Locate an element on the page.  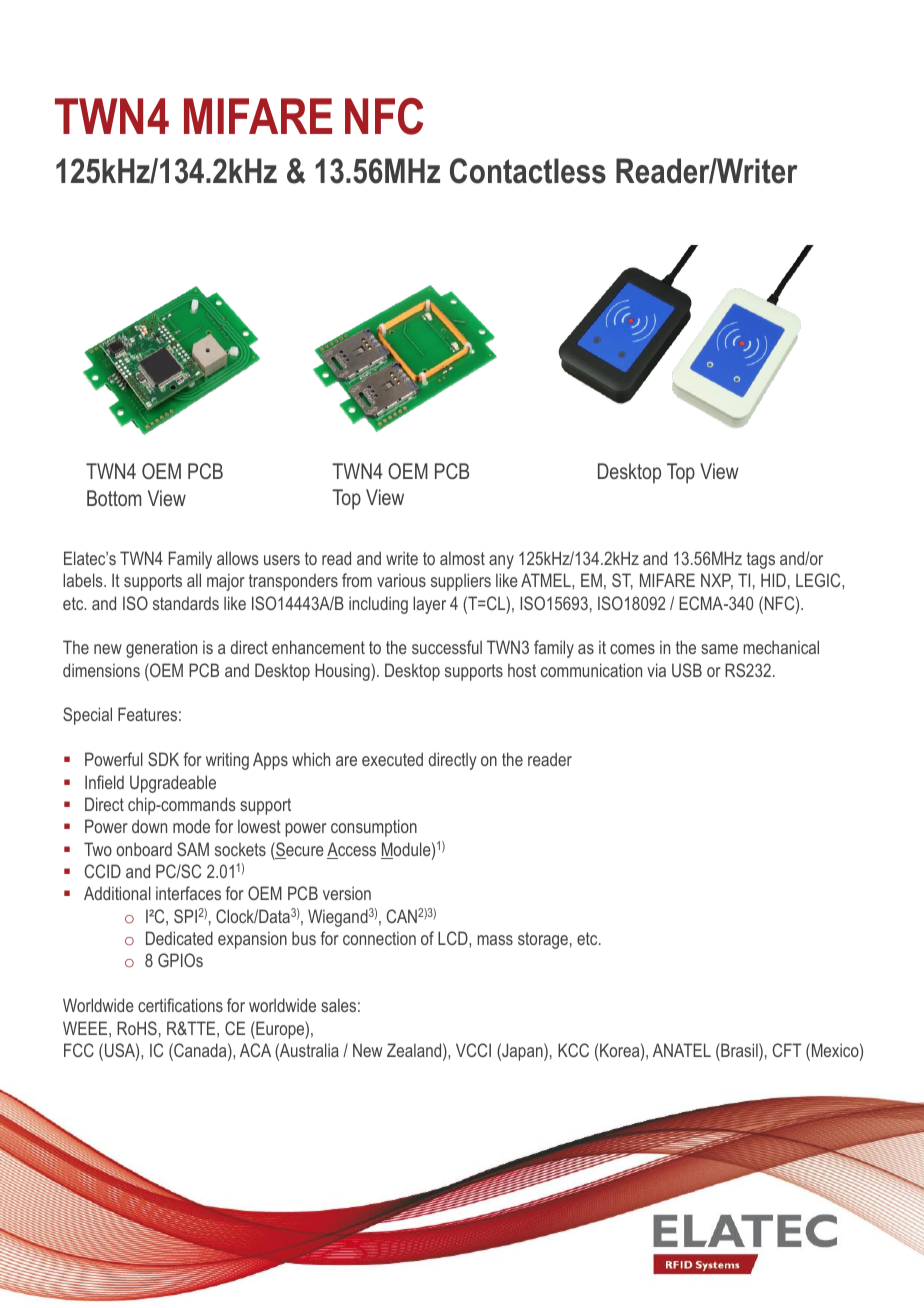
Bottom is located at coordinates (114, 498).
